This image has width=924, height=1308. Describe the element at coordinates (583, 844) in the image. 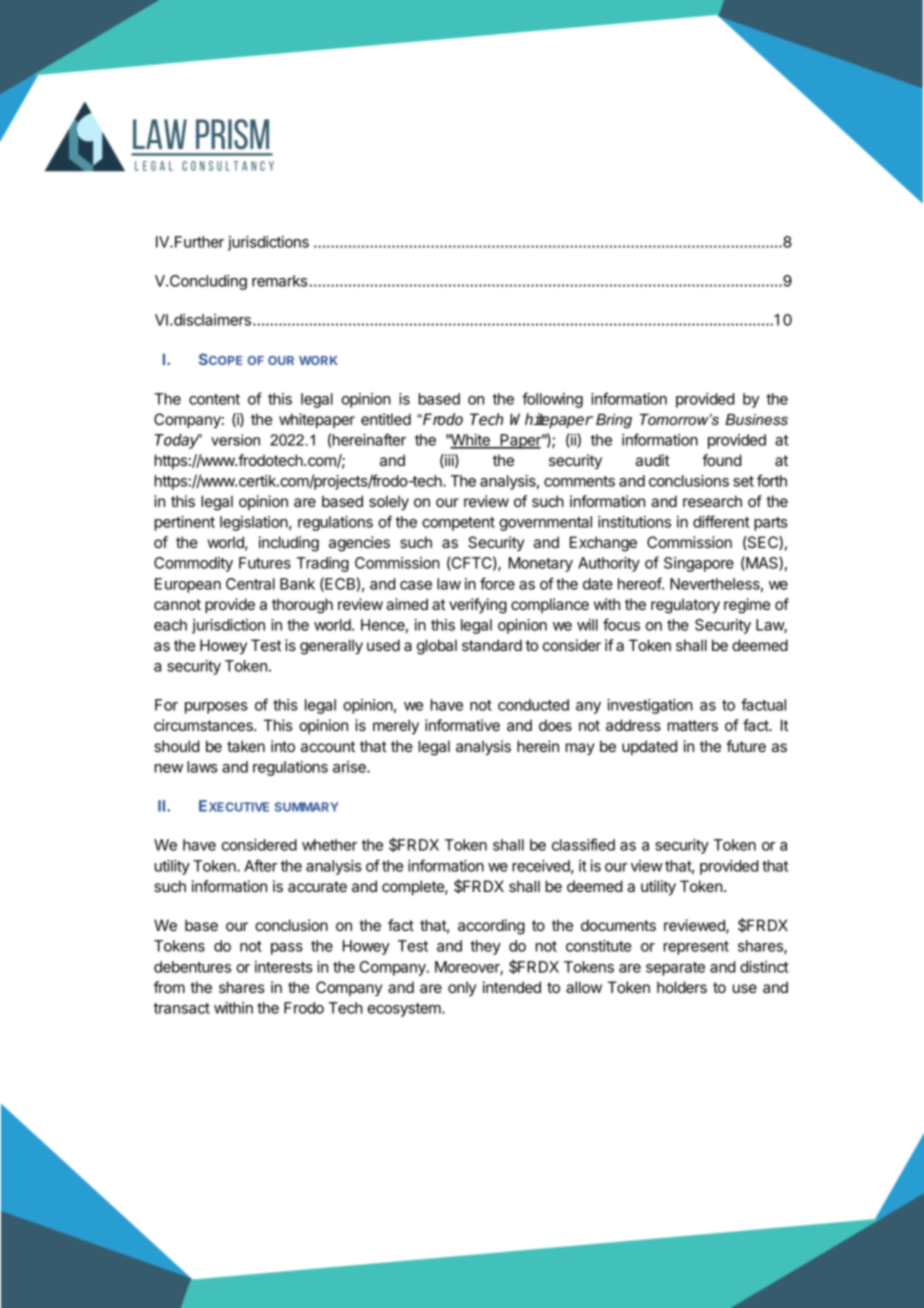

I see `classified` at that location.
